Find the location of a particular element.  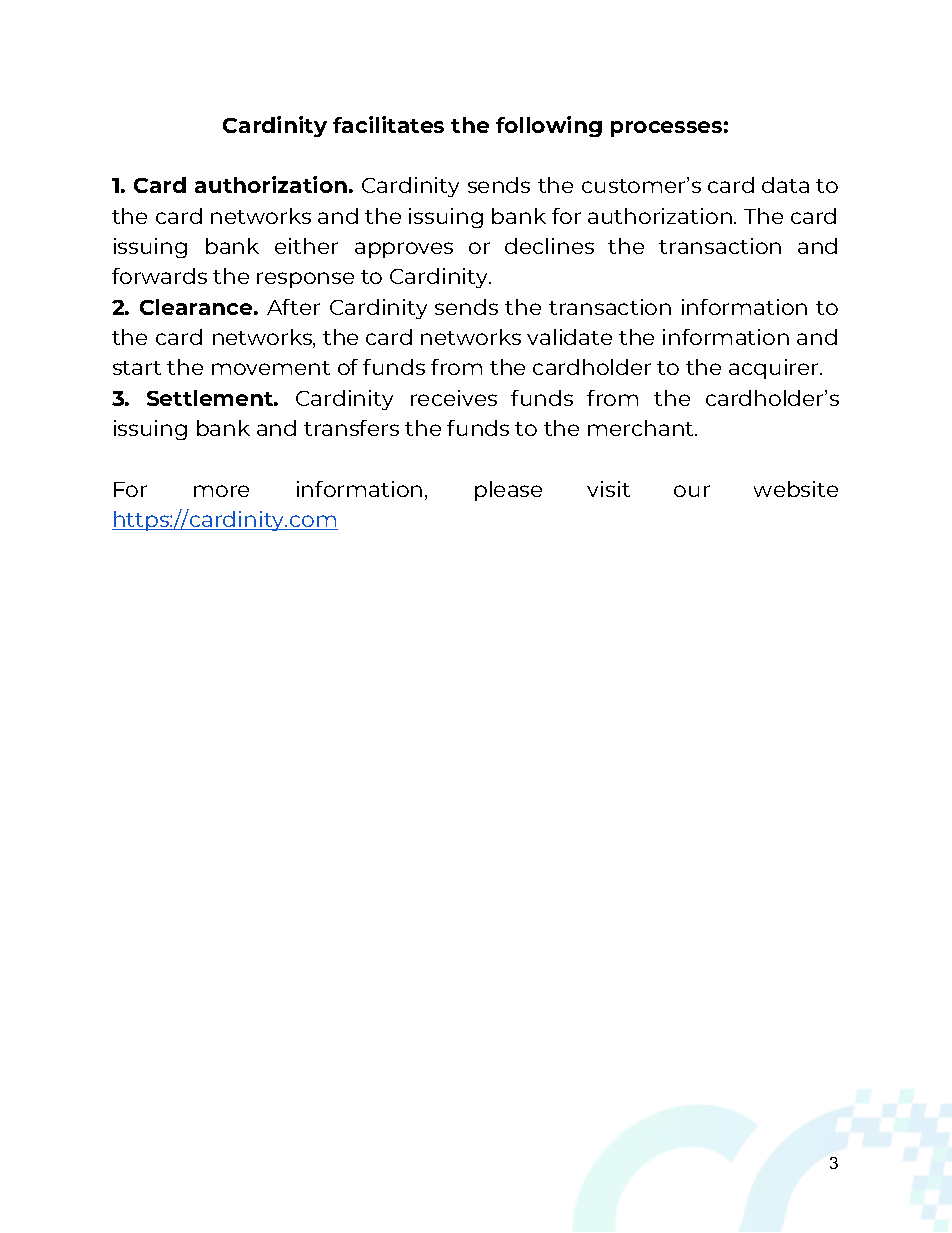

merchant is located at coordinates (642, 428).
